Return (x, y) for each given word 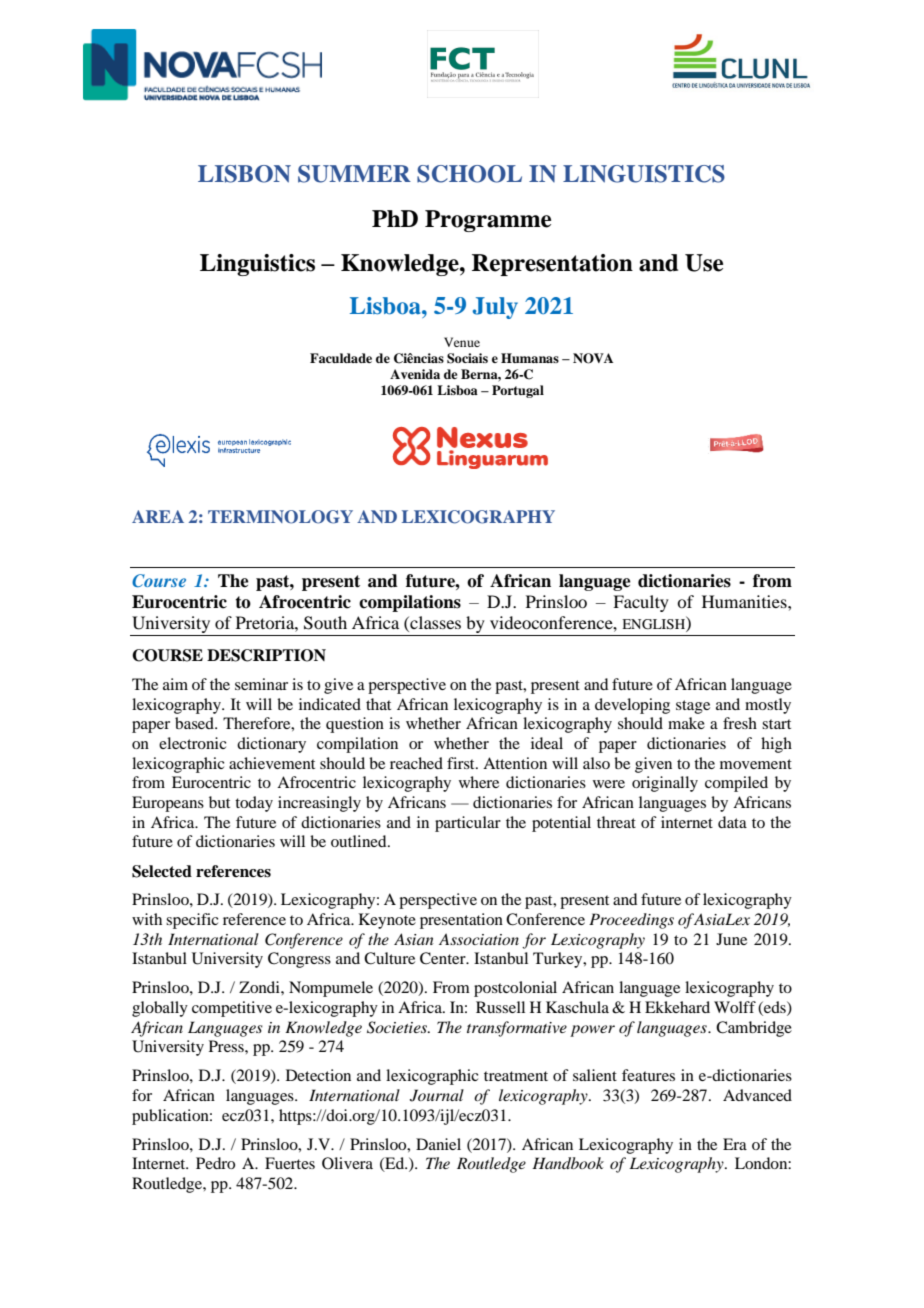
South (325, 623)
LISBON (244, 174)
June (731, 939)
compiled (736, 784)
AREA (158, 516)
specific (192, 921)
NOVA (593, 358)
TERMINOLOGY (280, 517)
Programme (488, 221)
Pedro (215, 1163)
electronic (192, 743)
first (462, 763)
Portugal (518, 391)
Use (704, 263)
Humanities (745, 601)
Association (479, 939)
